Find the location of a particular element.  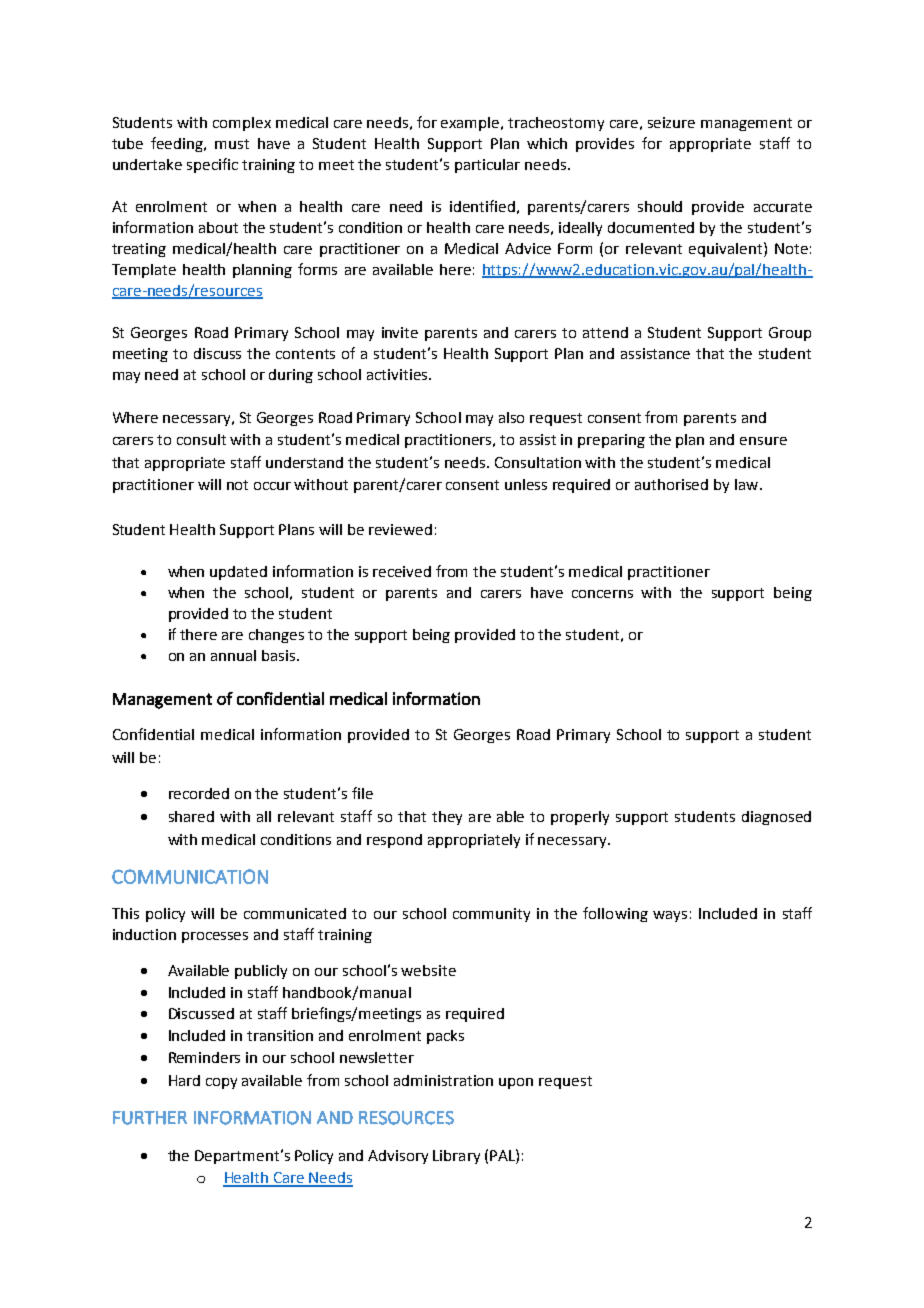

particular is located at coordinates (487, 166).
